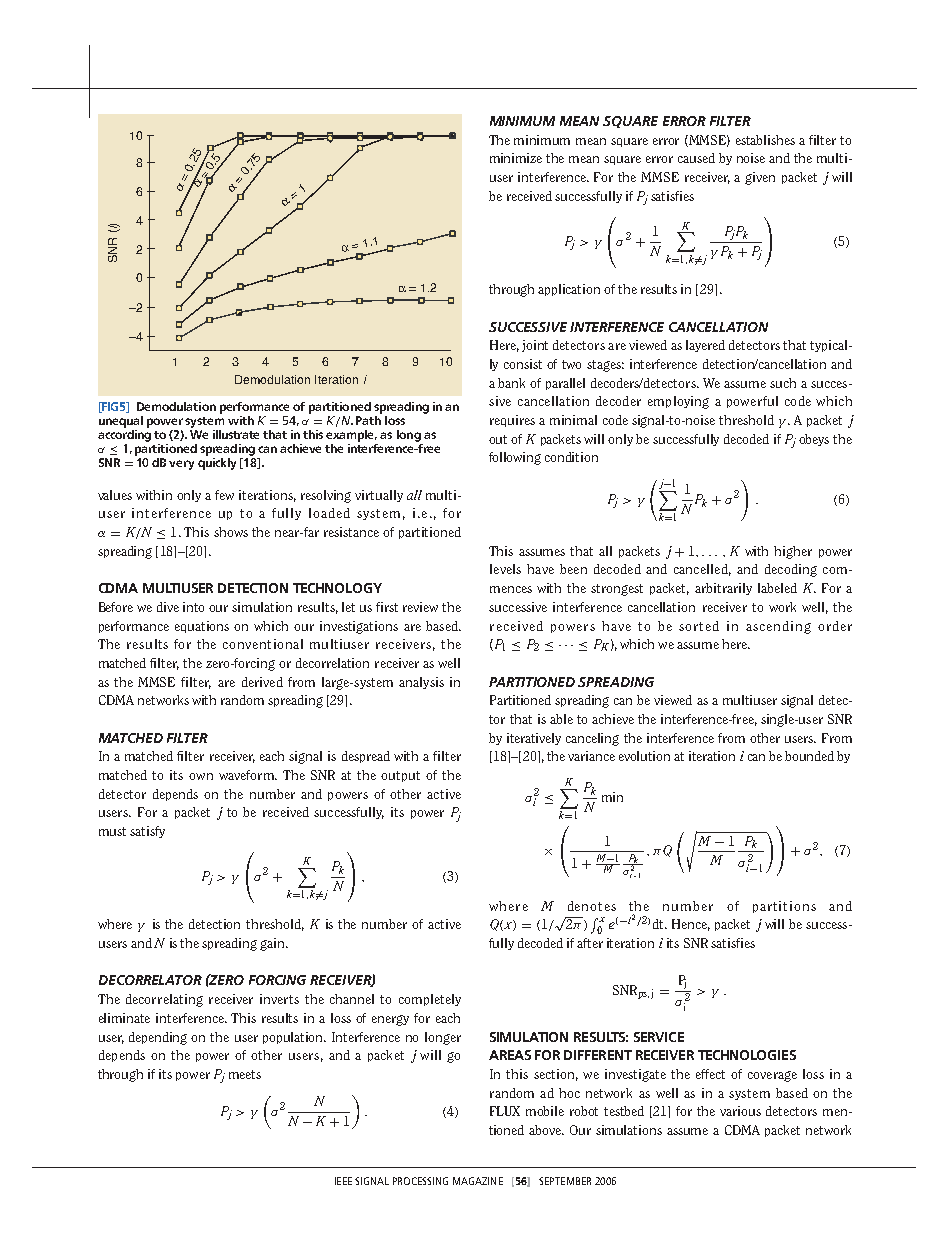  Describe the element at coordinates (245, 1074) in the screenshot. I see `meets` at that location.
